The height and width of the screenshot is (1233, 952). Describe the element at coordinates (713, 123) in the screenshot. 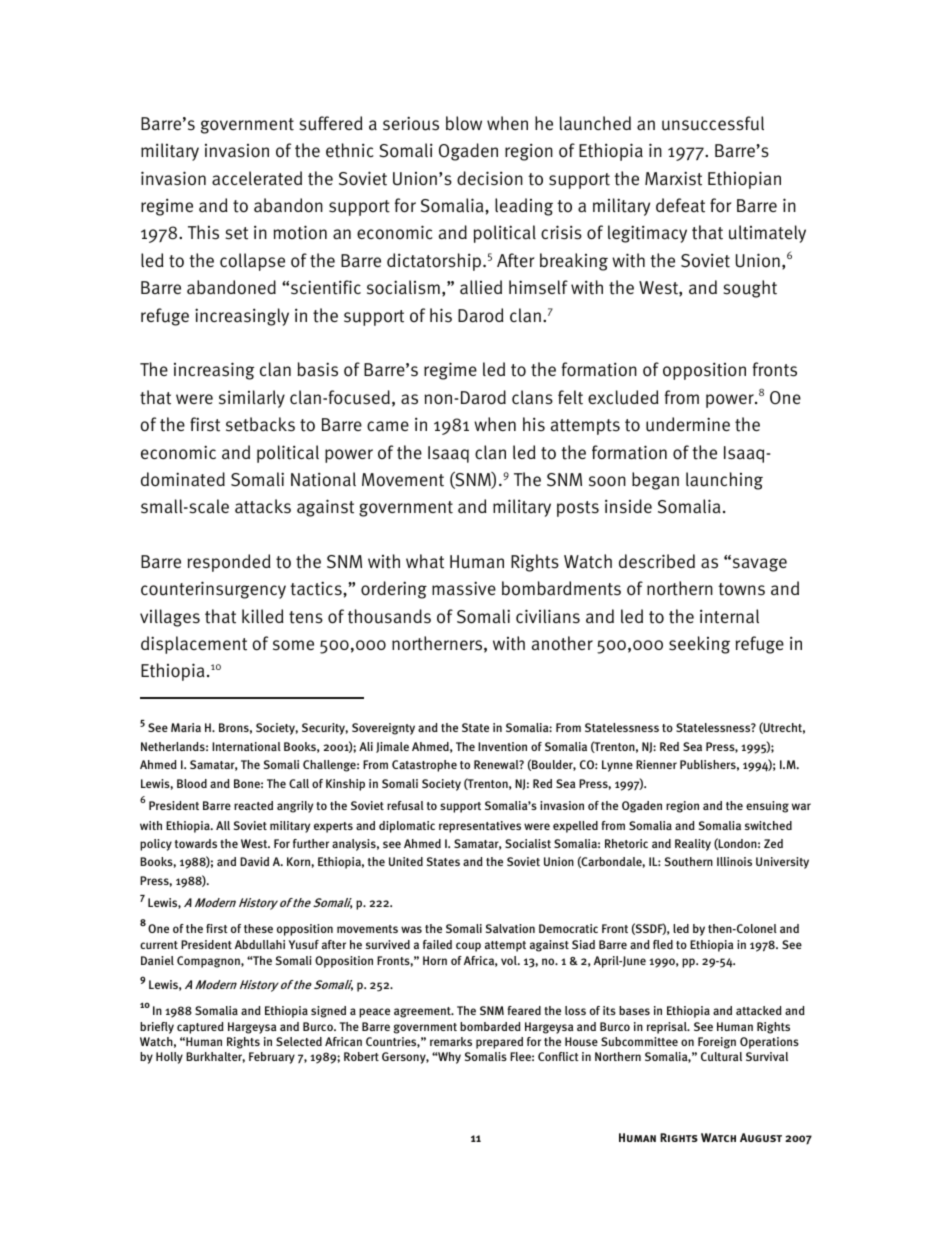

I see `unsuccessful` at that location.
